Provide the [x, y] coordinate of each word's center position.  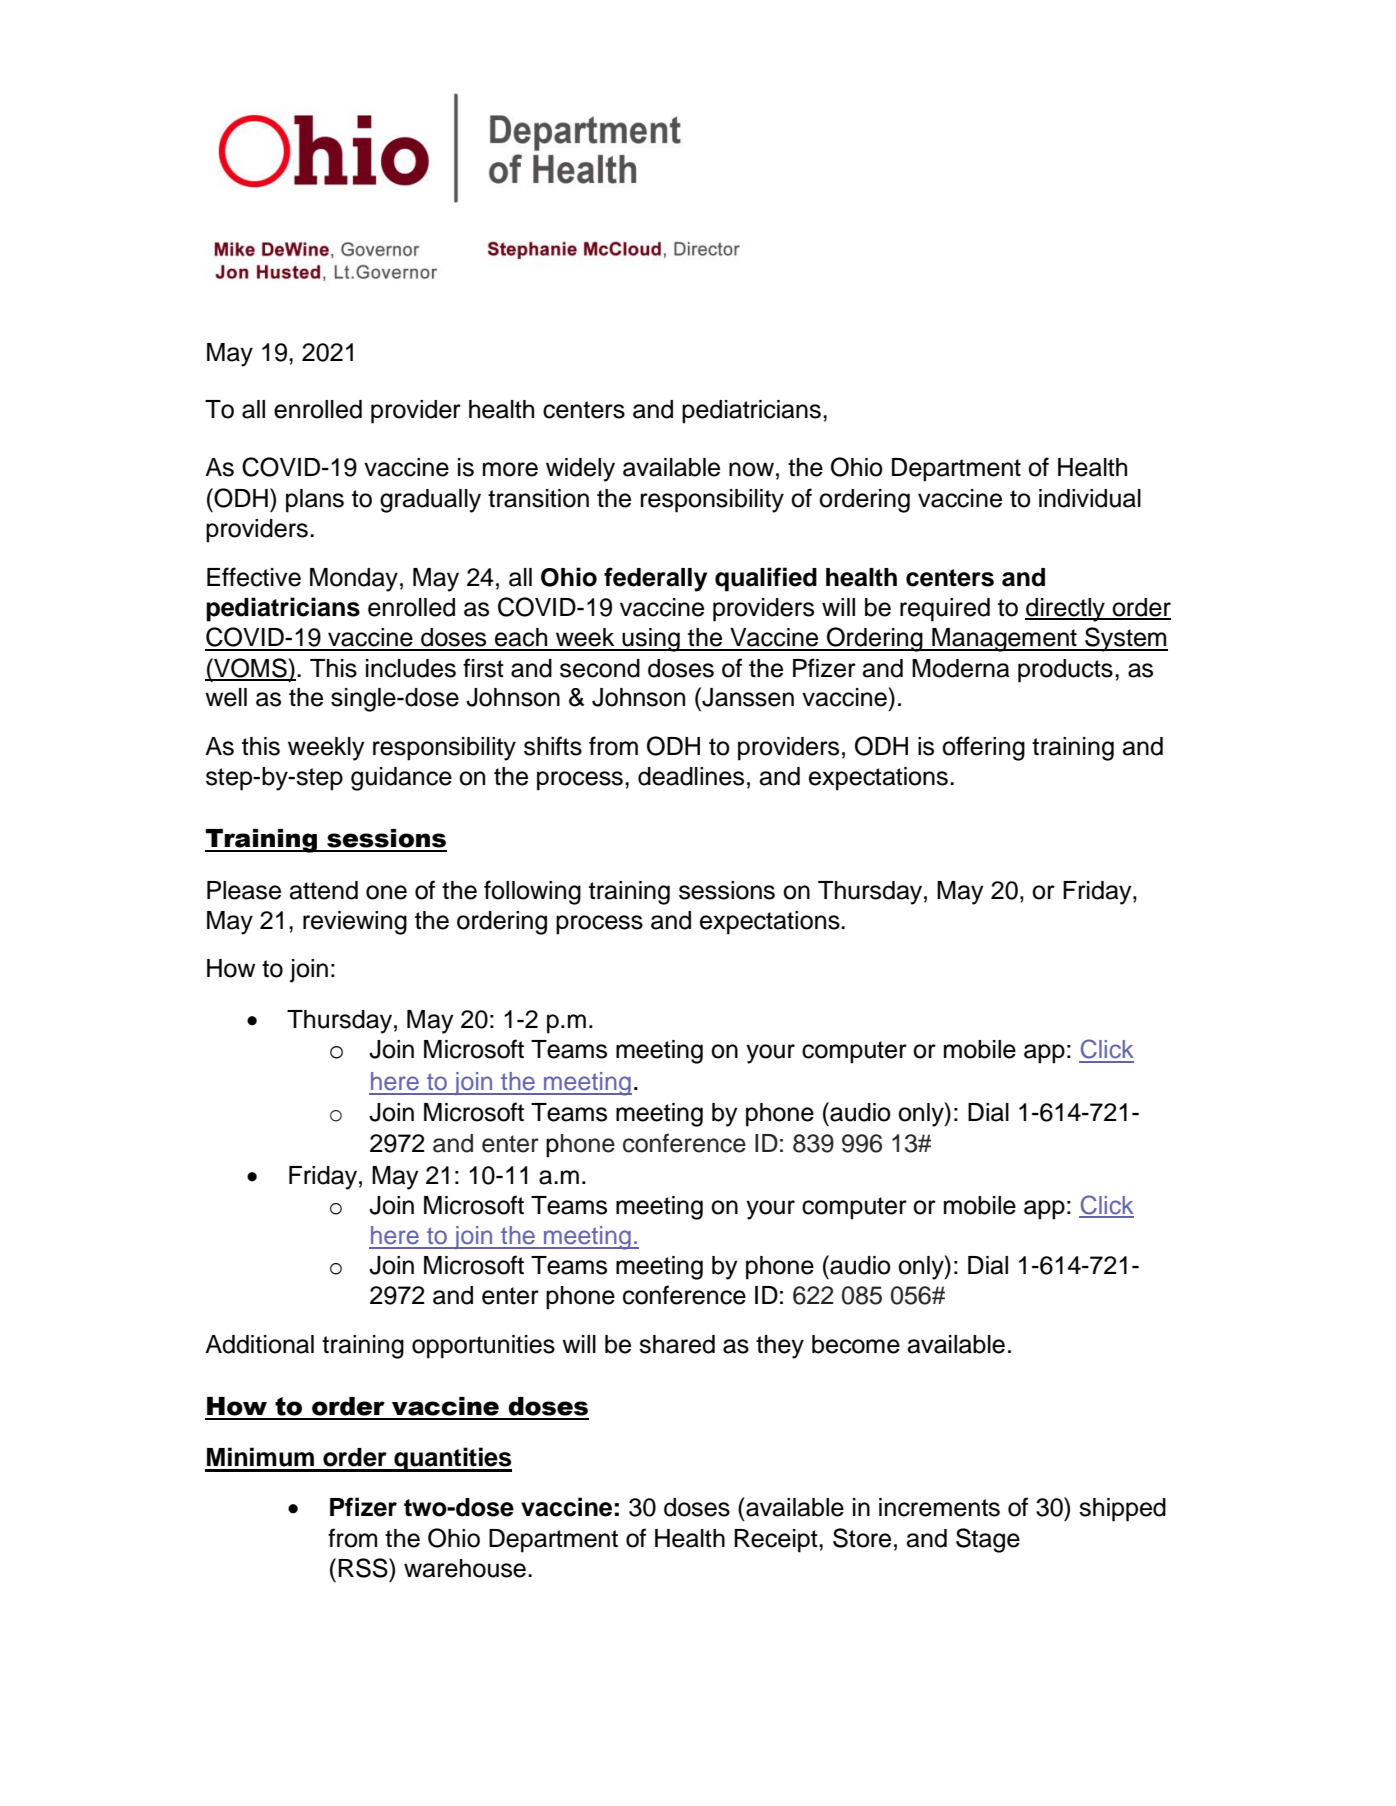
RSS [364, 1568]
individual [1090, 498]
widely [580, 470]
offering [983, 748]
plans [315, 501]
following [532, 892]
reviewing [355, 923]
